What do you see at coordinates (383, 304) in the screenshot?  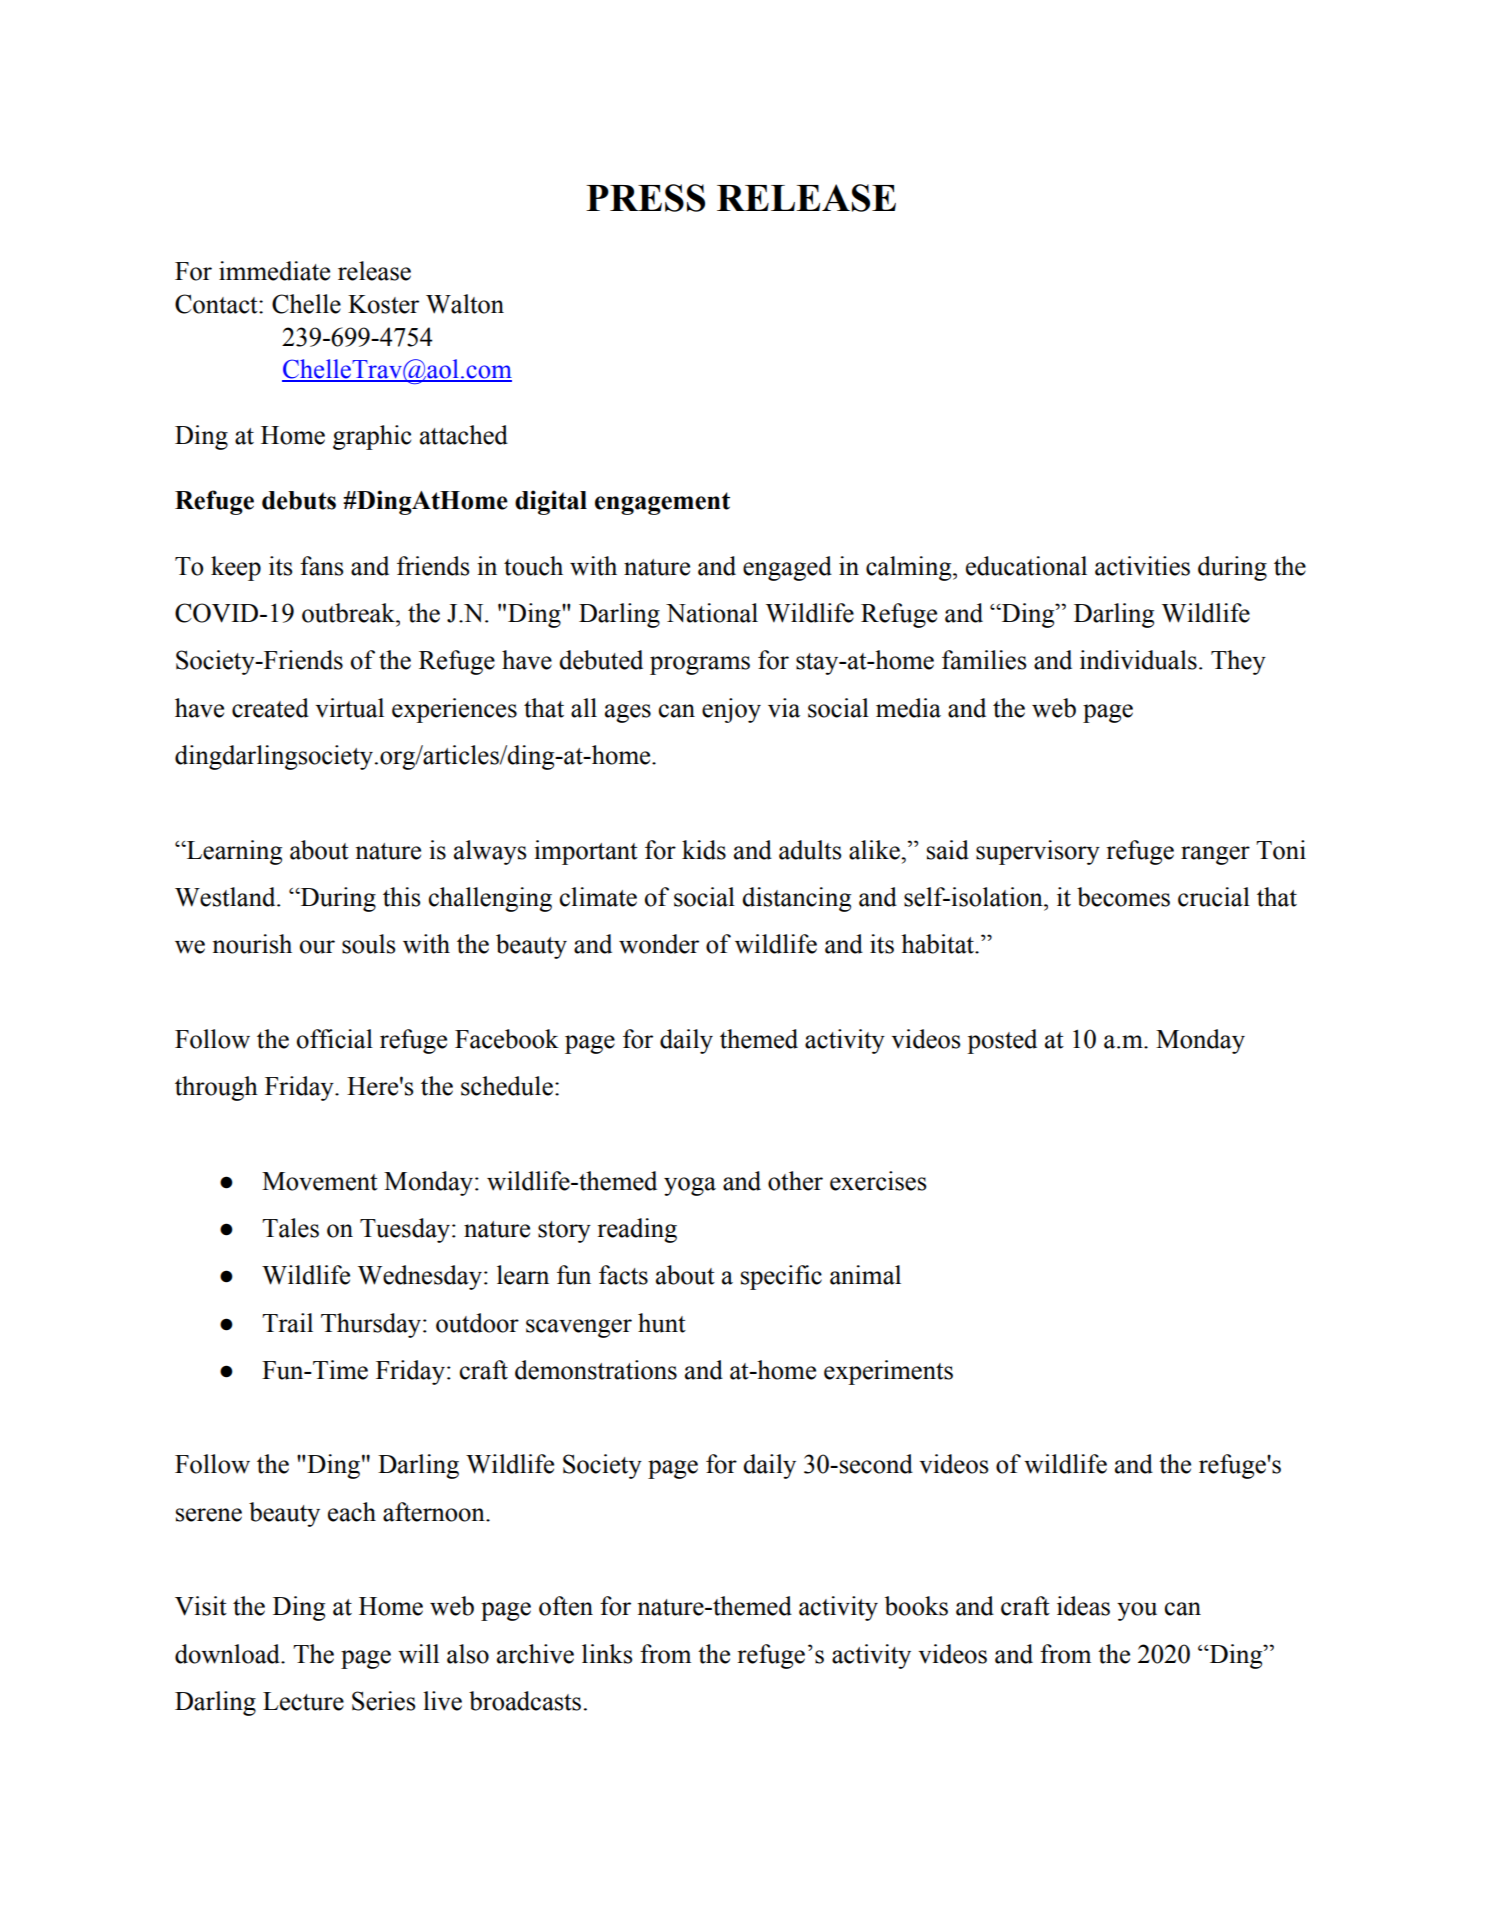 I see `Koster` at bounding box center [383, 304].
